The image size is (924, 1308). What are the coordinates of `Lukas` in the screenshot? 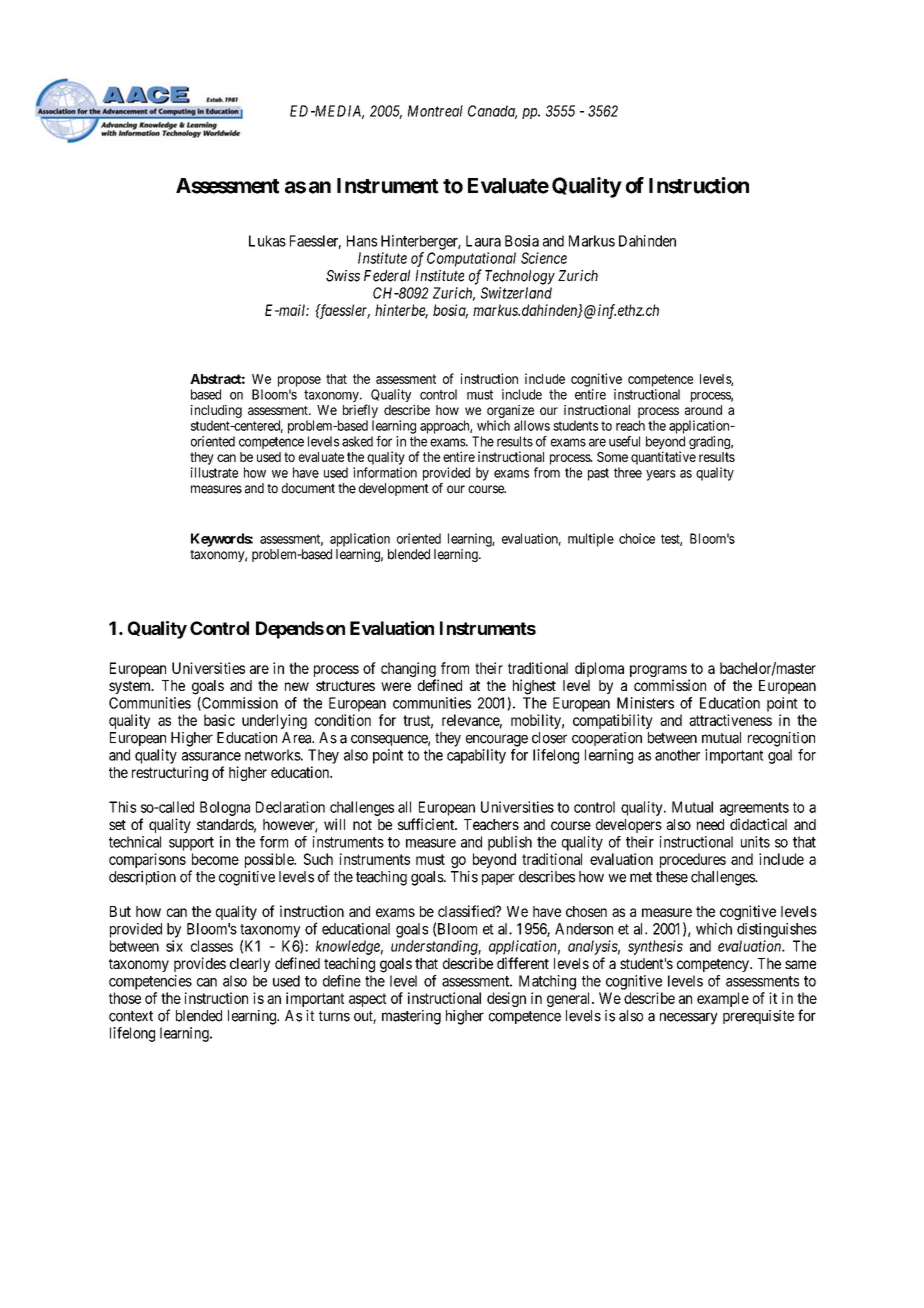 It's located at (267, 241).
